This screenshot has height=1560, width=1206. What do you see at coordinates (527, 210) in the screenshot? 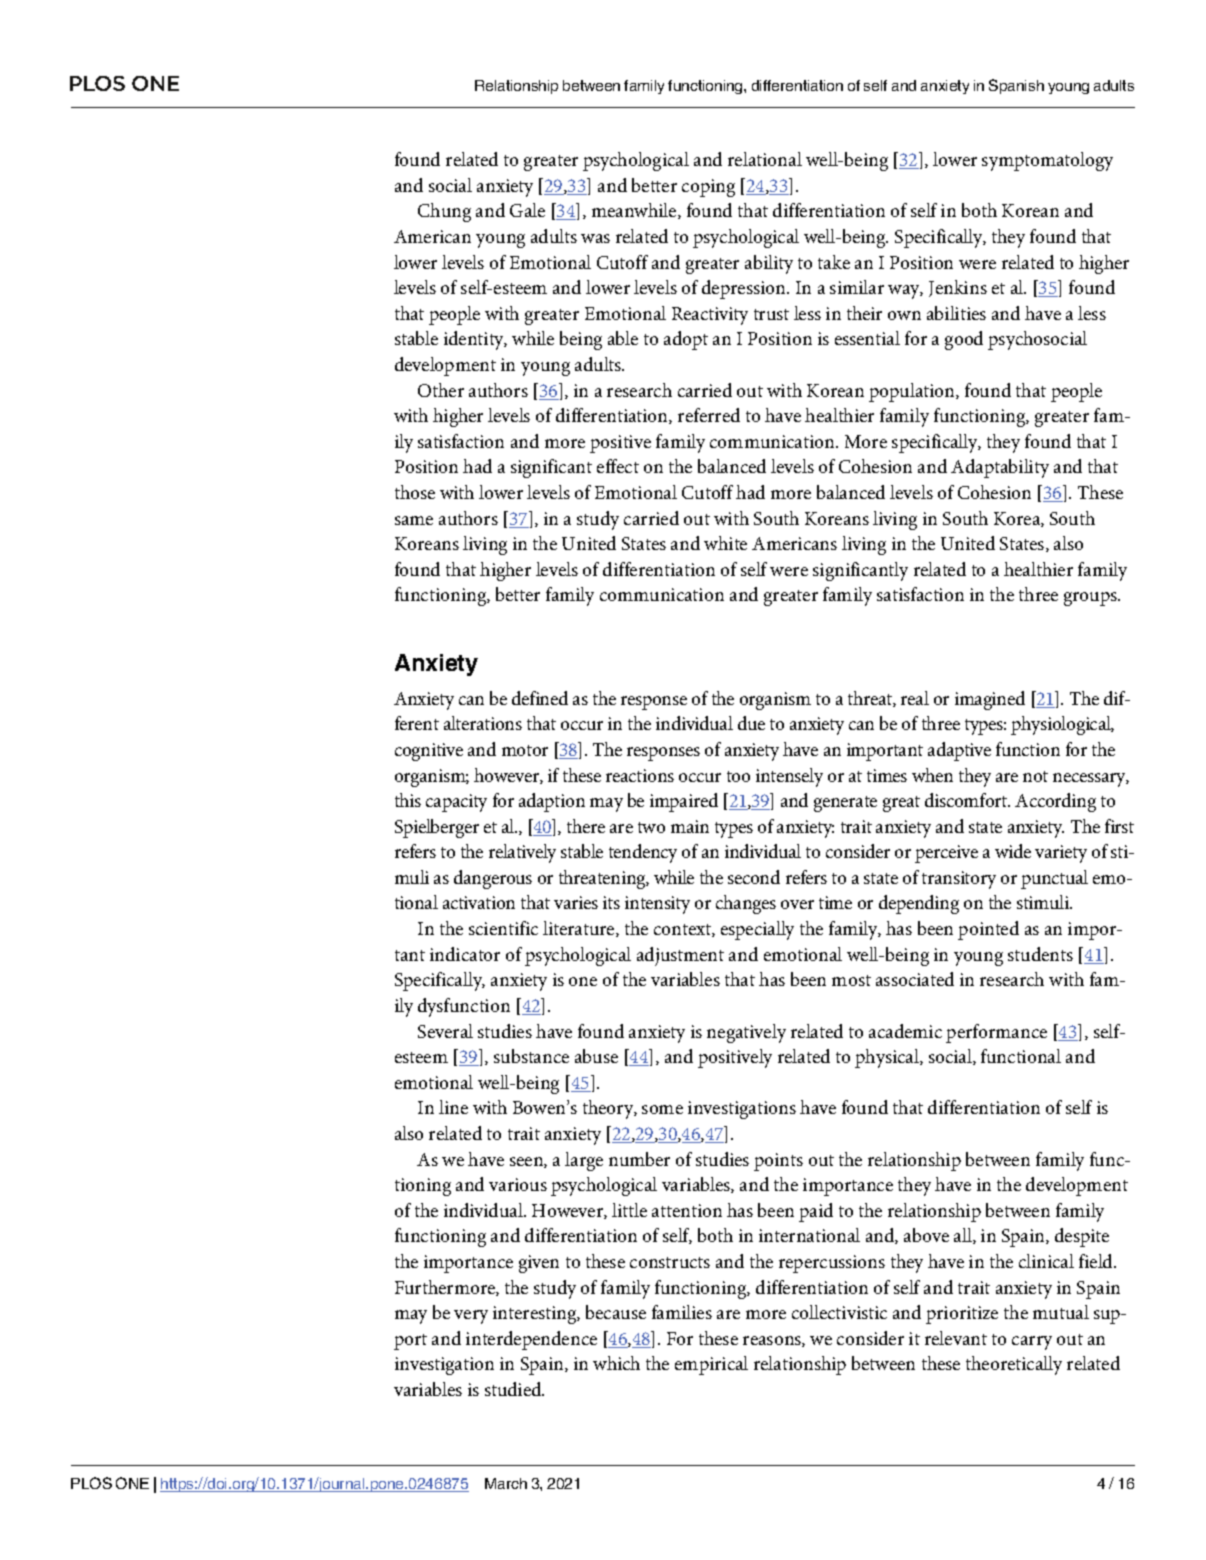
I see `Gale` at bounding box center [527, 210].
